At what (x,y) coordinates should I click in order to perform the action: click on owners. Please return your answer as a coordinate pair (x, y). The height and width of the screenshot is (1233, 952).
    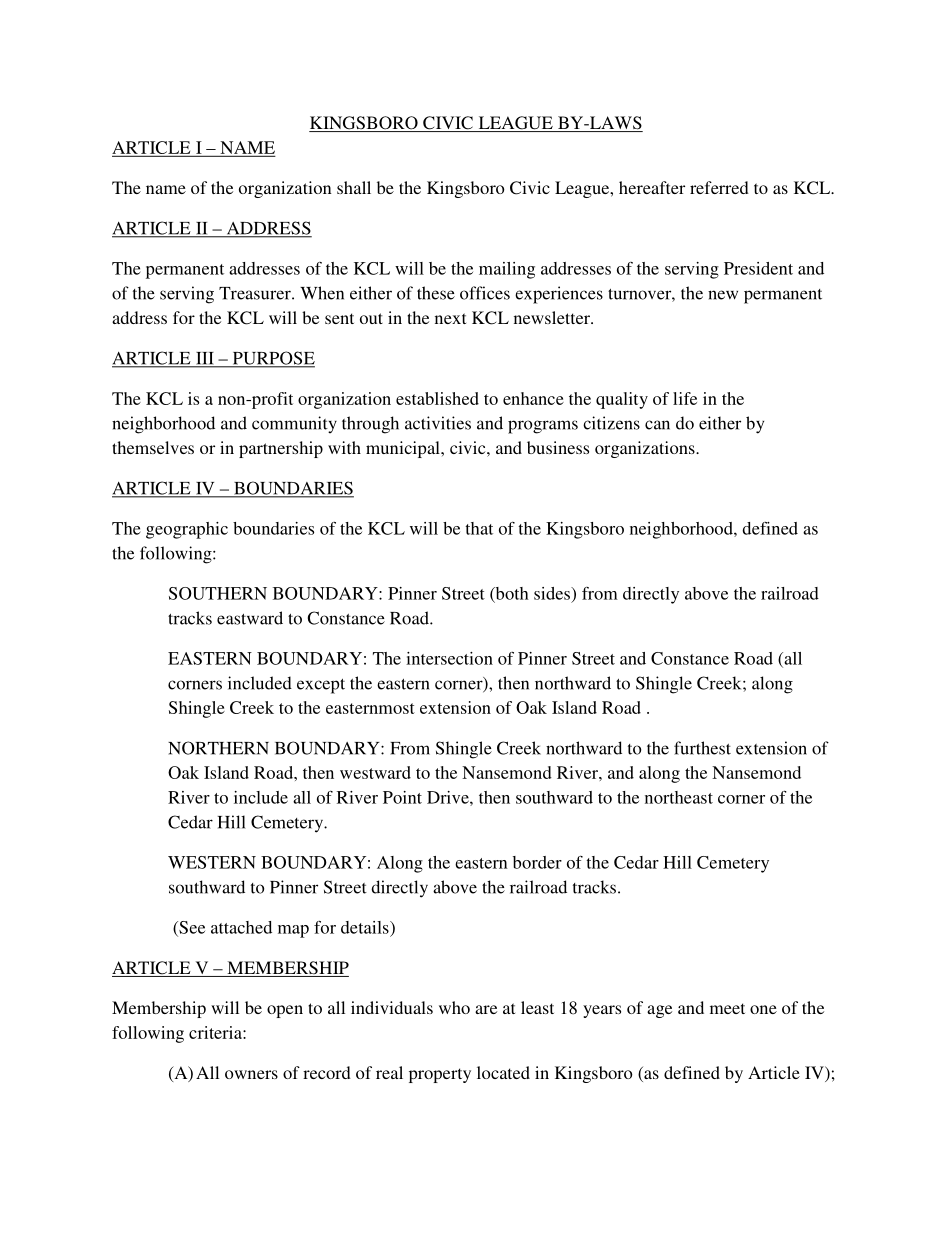
    Looking at the image, I should click on (251, 1074).
